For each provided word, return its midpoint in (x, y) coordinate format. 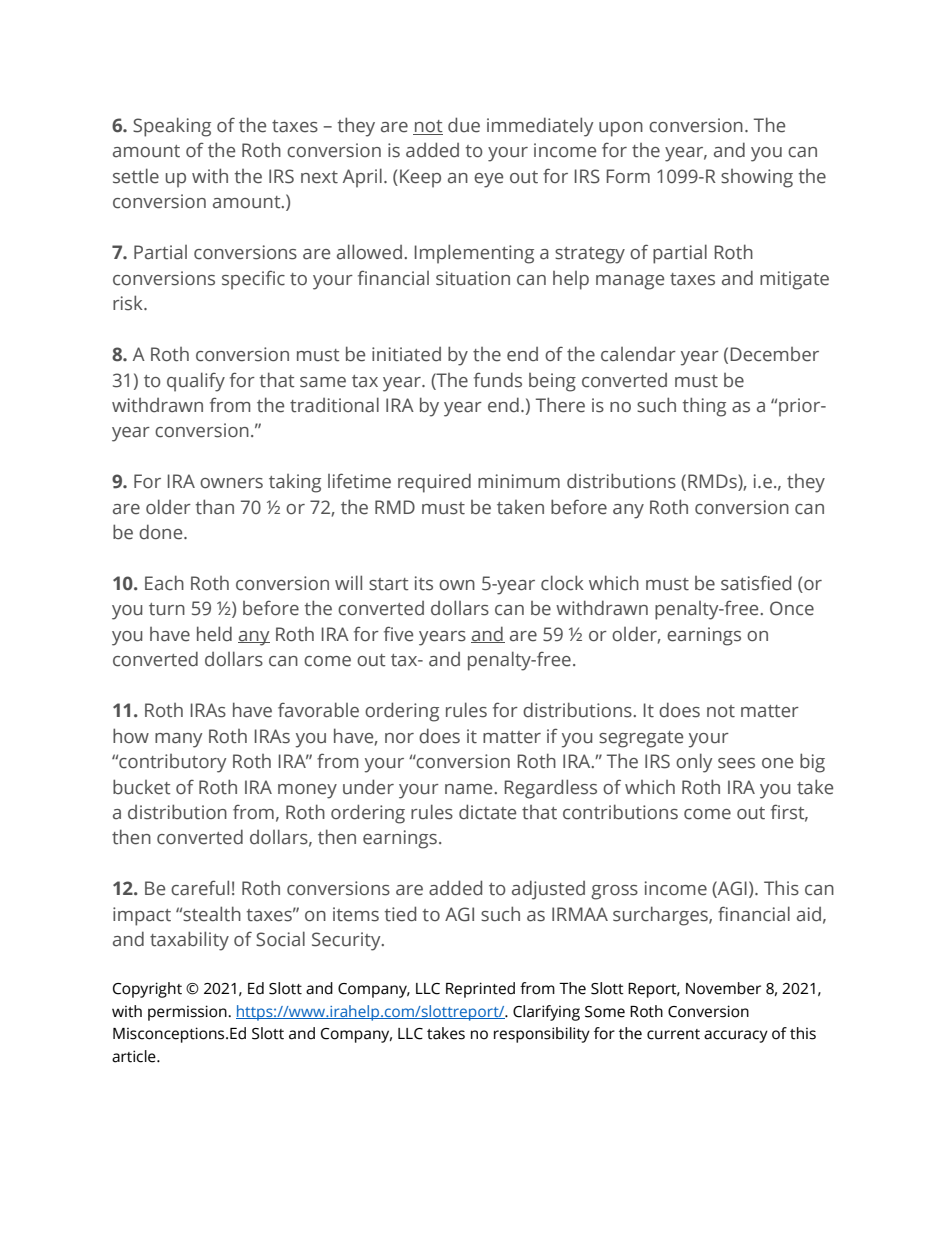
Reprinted (480, 990)
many (178, 740)
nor (399, 738)
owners (231, 483)
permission (188, 1013)
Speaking (172, 127)
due (464, 125)
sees (736, 763)
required (434, 483)
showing (757, 178)
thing (704, 407)
